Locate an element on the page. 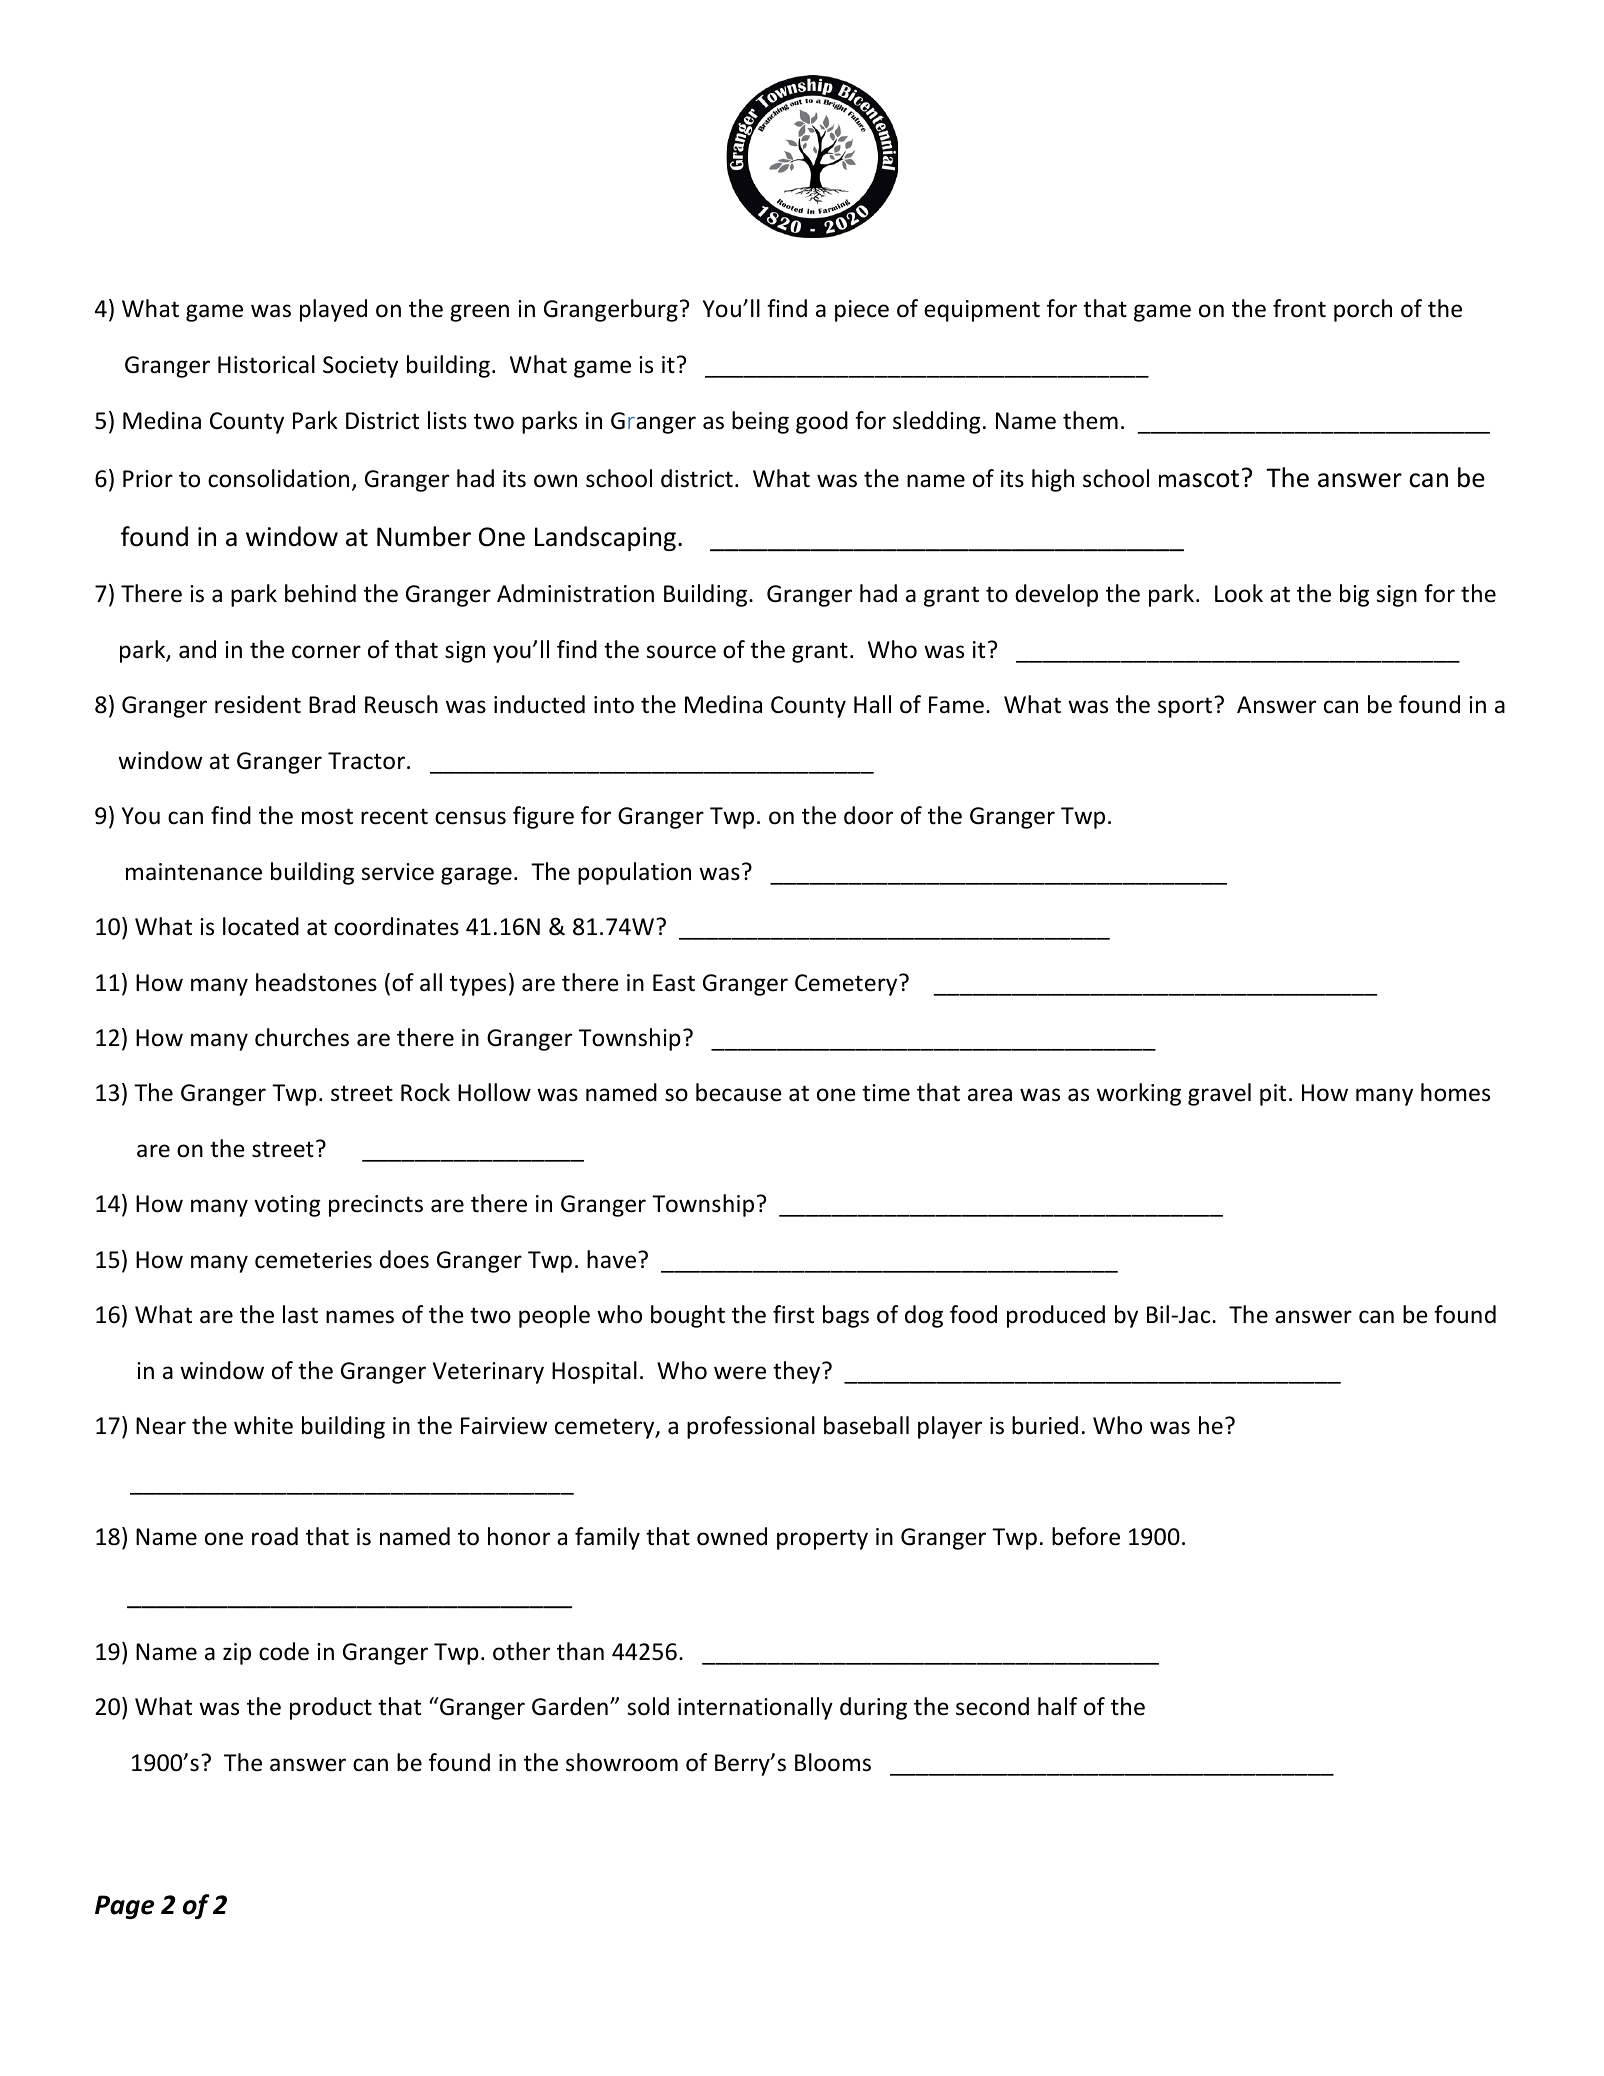 The image size is (1604, 2076). working is located at coordinates (1139, 1094).
